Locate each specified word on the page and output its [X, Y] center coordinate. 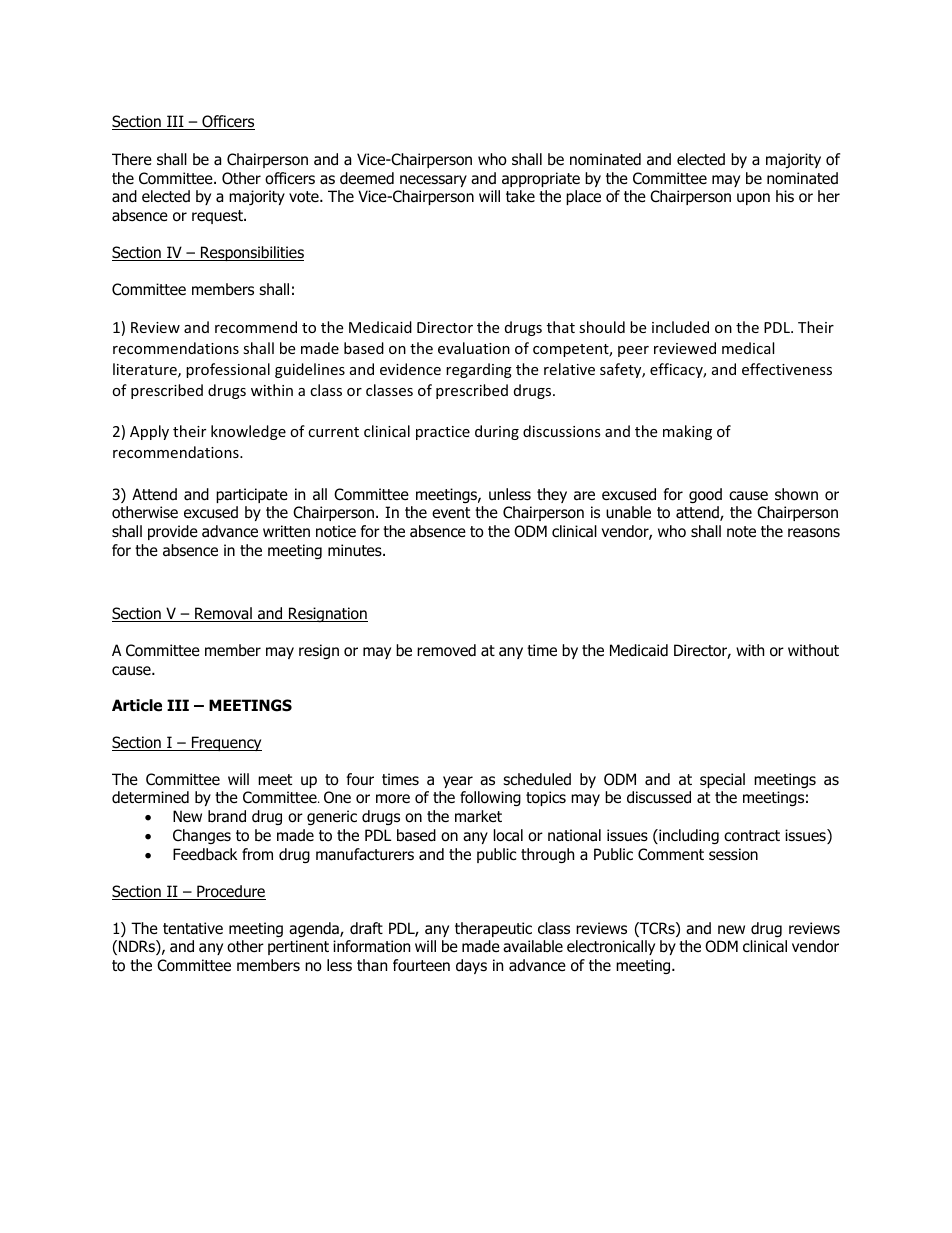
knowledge [248, 432]
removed [446, 650]
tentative [193, 928]
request [218, 217]
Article [137, 705]
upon [753, 199]
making [687, 432]
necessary [433, 181]
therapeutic [493, 929]
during [497, 432]
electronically [611, 947]
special [722, 780]
